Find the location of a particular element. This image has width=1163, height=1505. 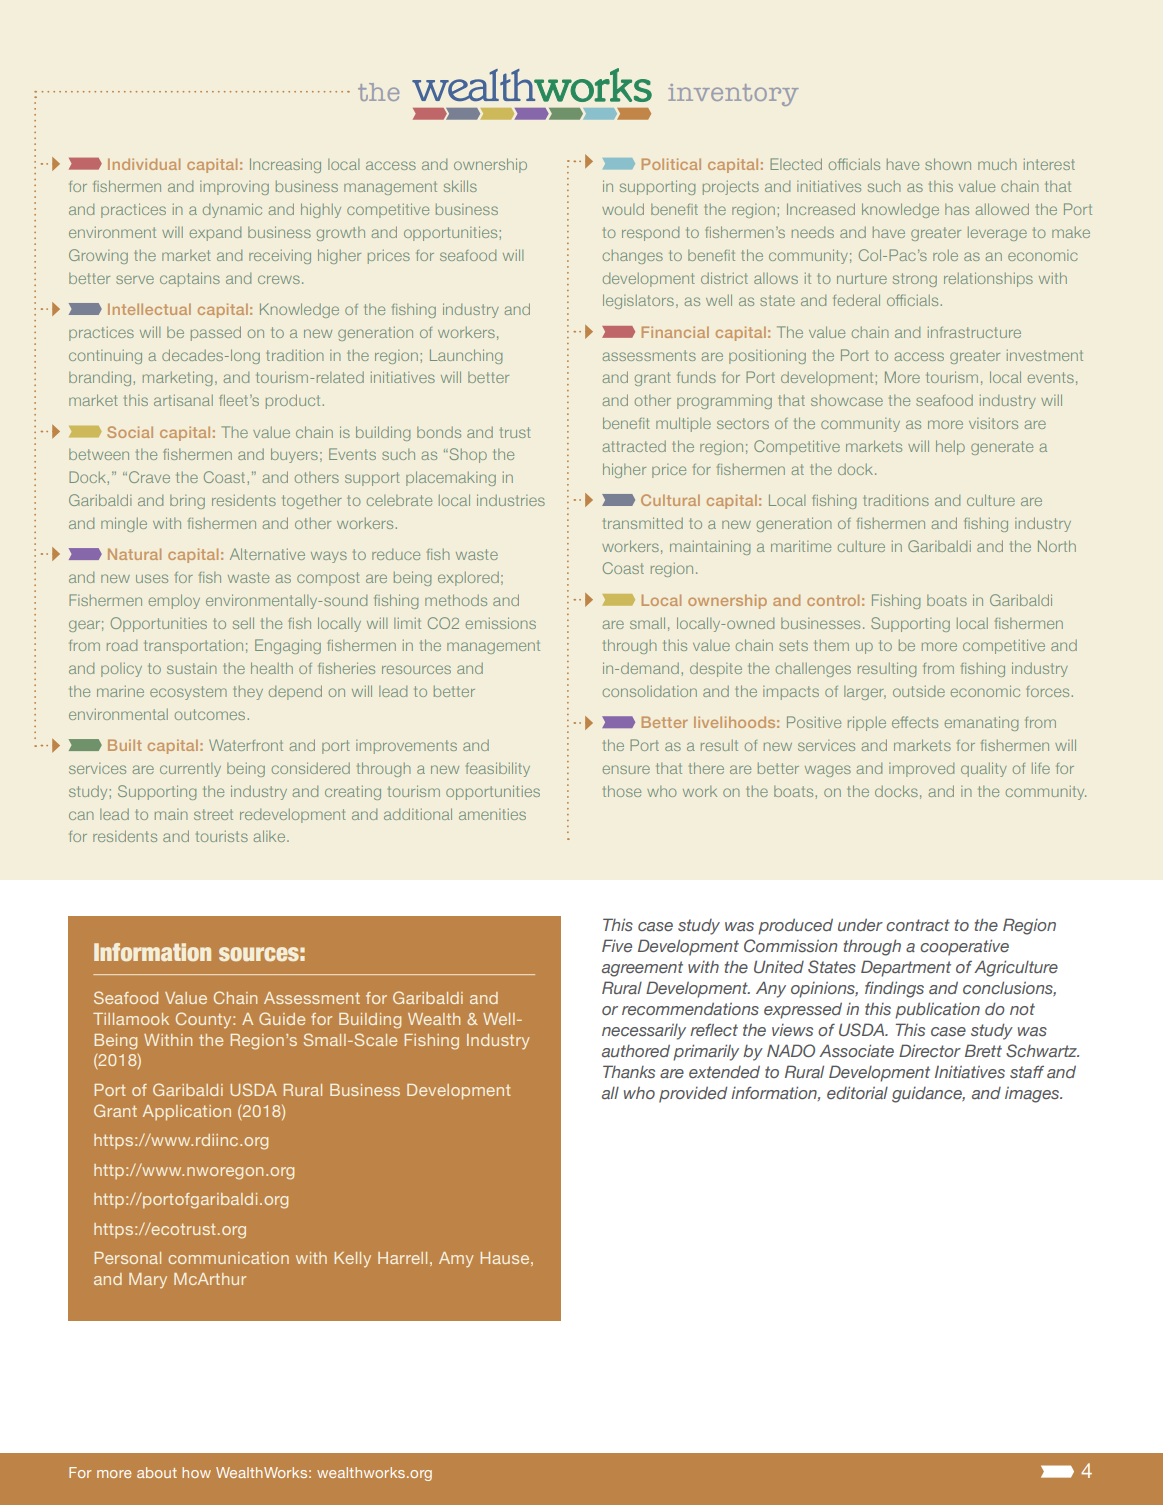

Thanks is located at coordinates (629, 1071).
